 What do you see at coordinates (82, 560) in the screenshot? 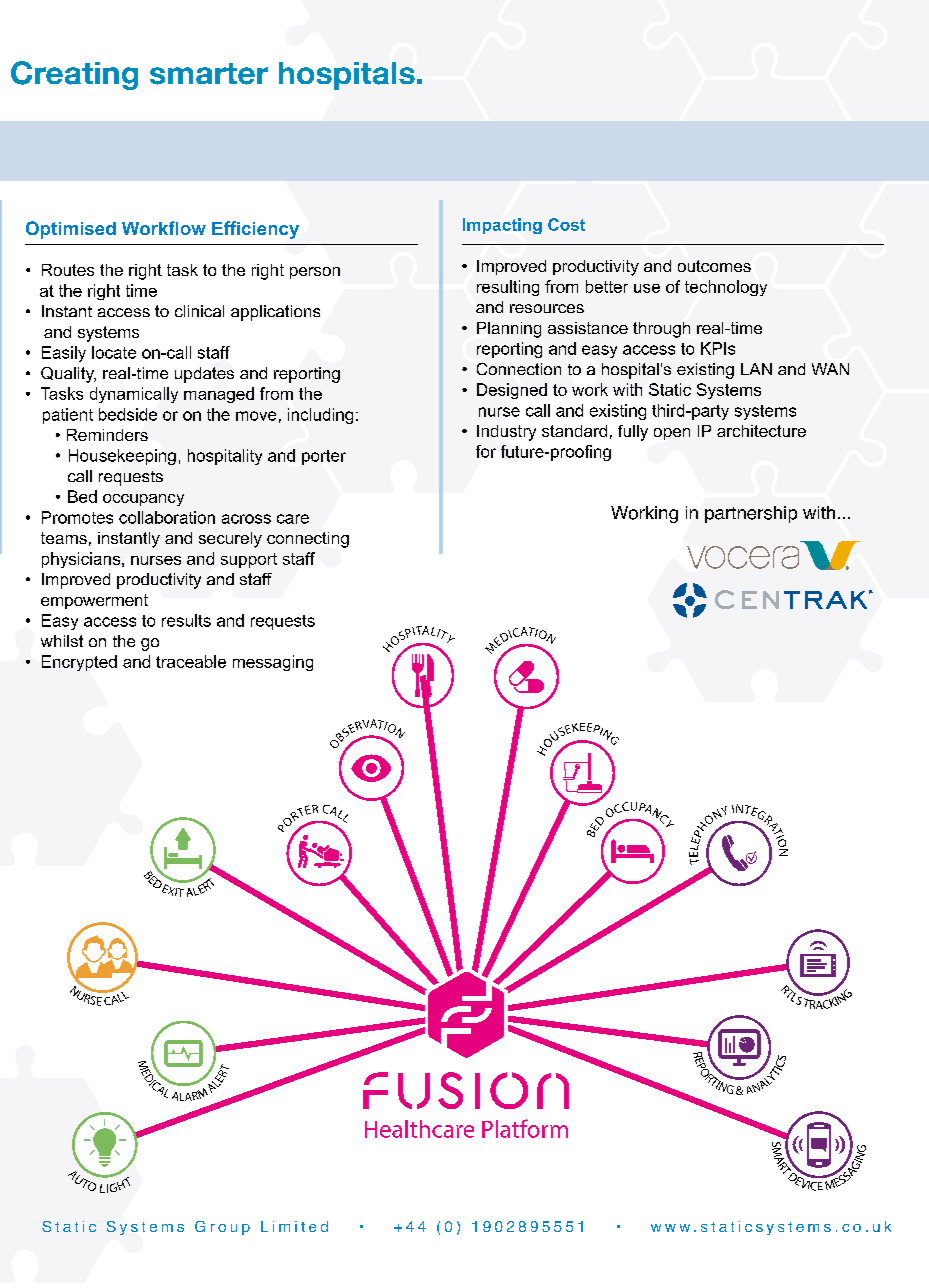
I see `physicians` at bounding box center [82, 560].
